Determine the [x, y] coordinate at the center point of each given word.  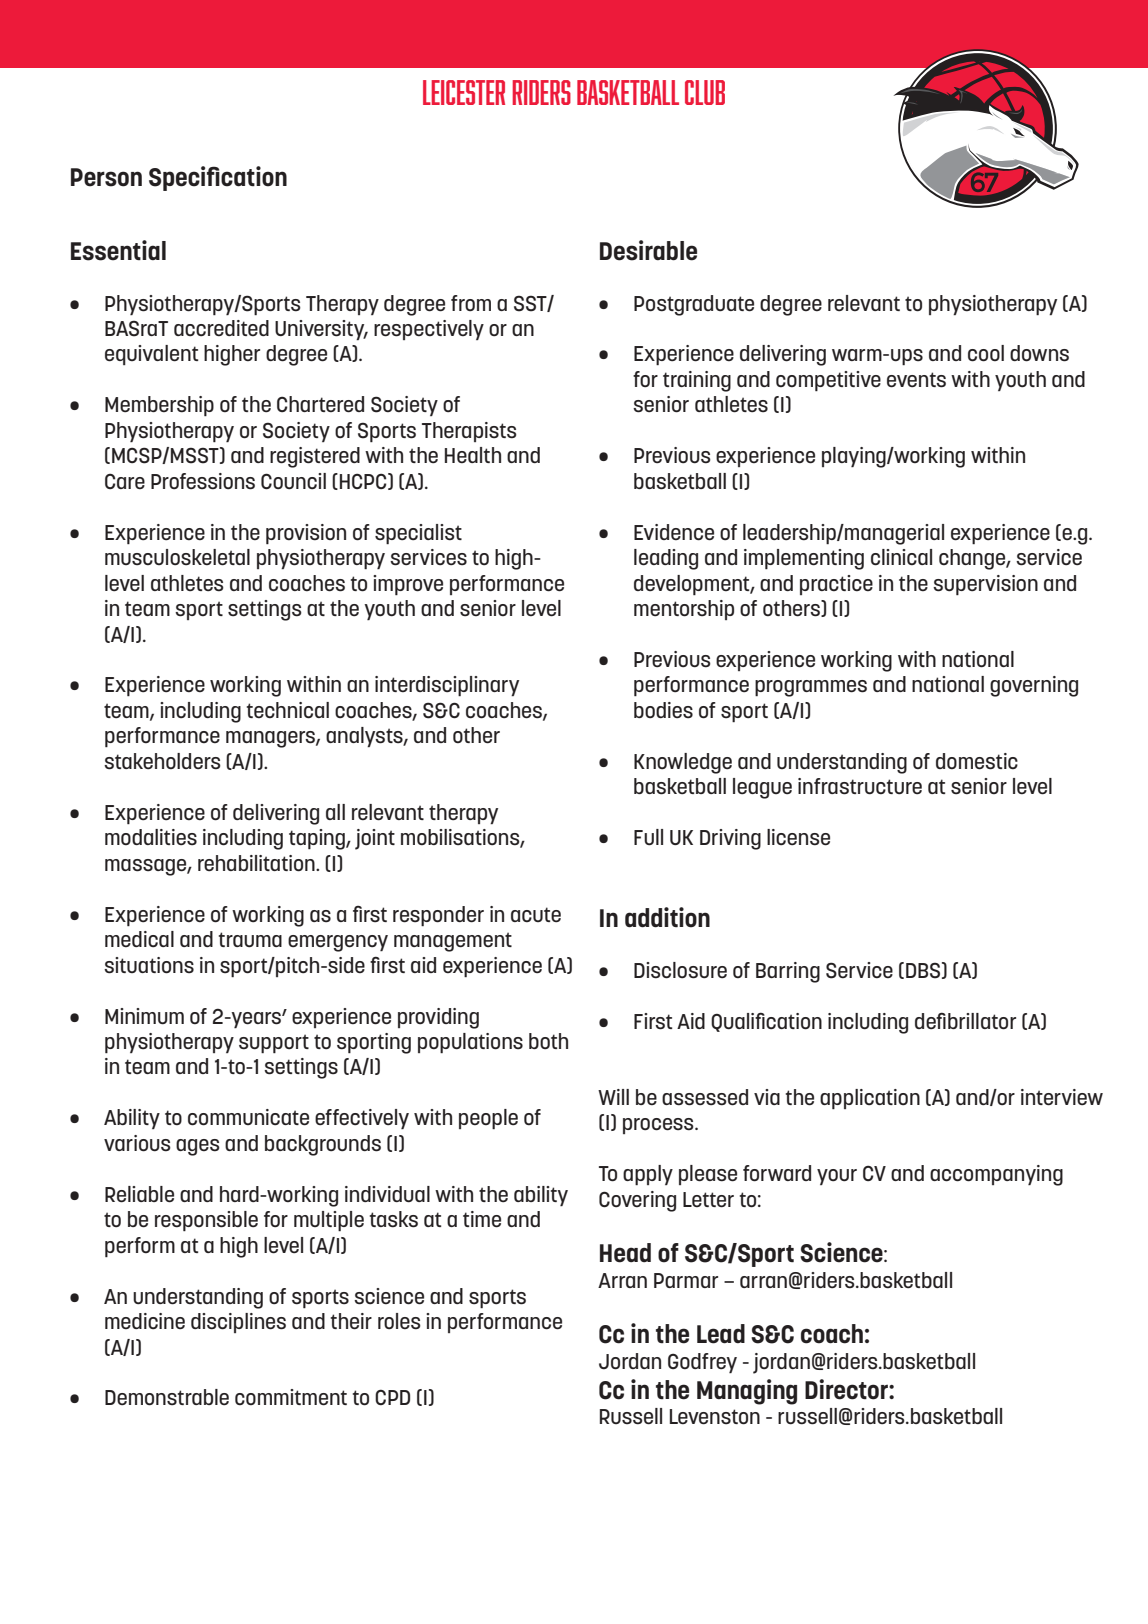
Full [648, 837]
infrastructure [860, 786]
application [870, 1099]
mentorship [684, 610]
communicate [248, 1117]
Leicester [464, 92]
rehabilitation [257, 863]
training [697, 381]
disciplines [238, 1323]
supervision [985, 585]
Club [705, 92]
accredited [221, 328]
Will [613, 1097]
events [916, 380]
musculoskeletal [177, 557]
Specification [218, 178]
